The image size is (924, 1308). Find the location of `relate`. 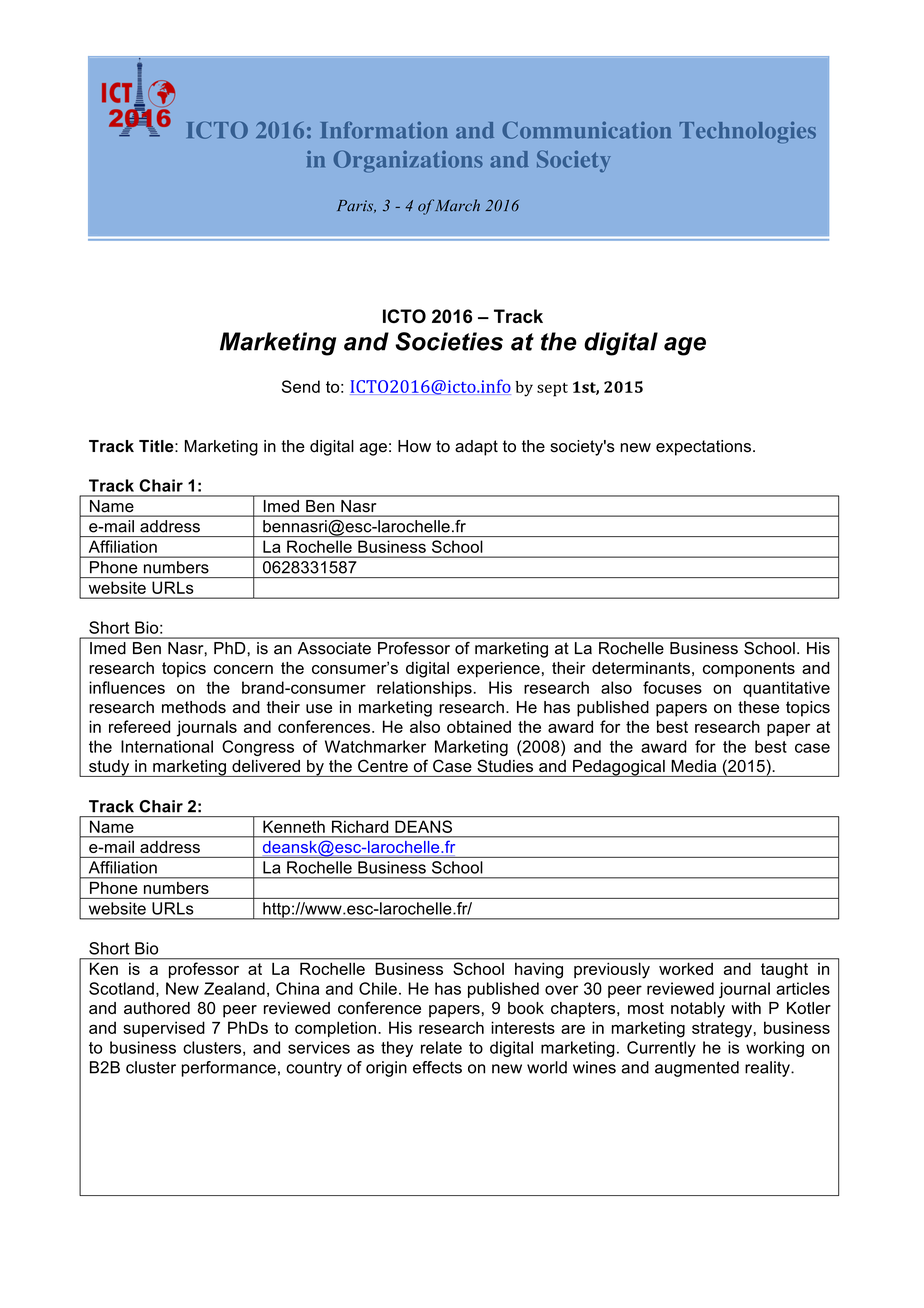

relate is located at coordinates (441, 1047).
